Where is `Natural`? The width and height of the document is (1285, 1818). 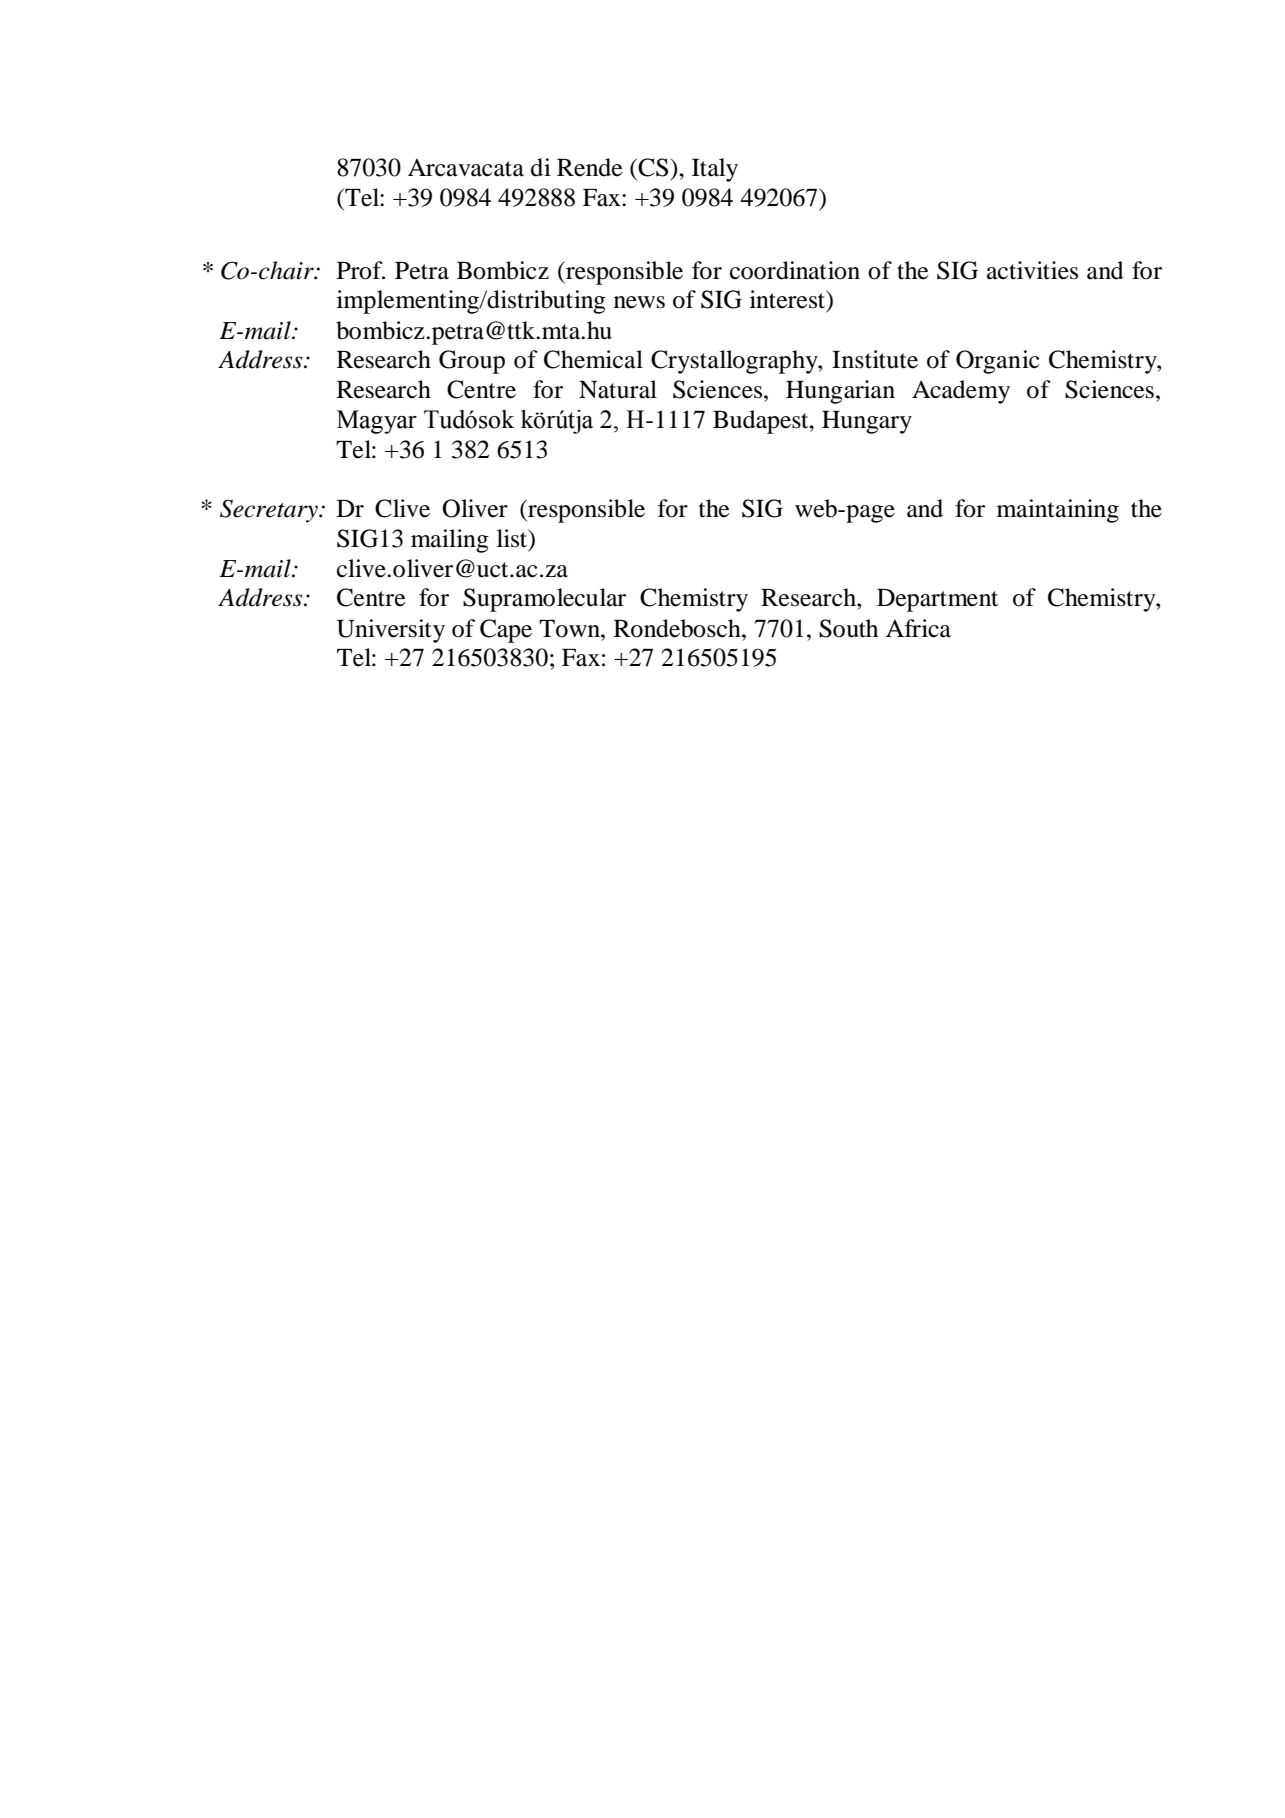 Natural is located at coordinates (618, 389).
